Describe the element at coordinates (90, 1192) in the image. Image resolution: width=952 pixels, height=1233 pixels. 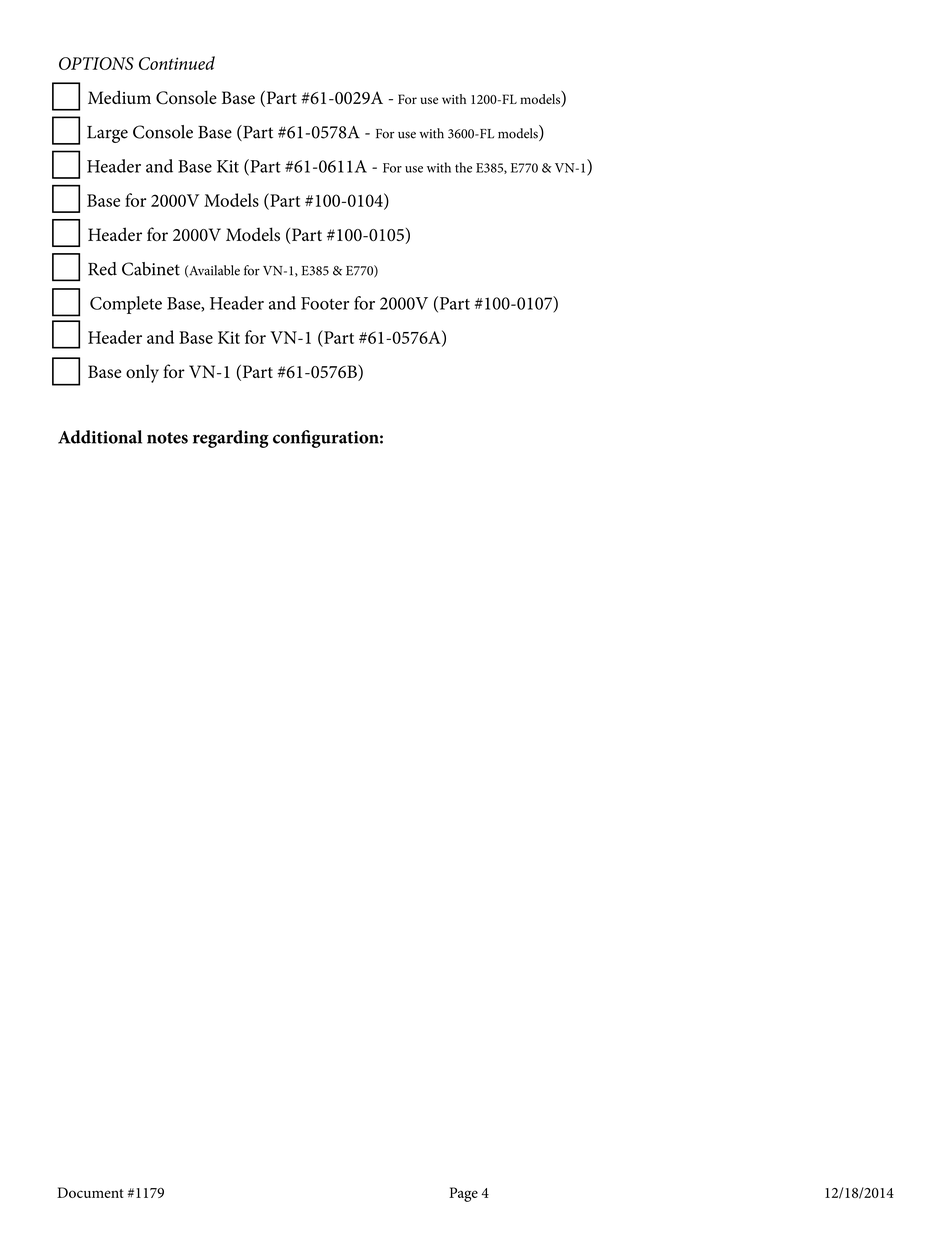
I see `Document` at that location.
